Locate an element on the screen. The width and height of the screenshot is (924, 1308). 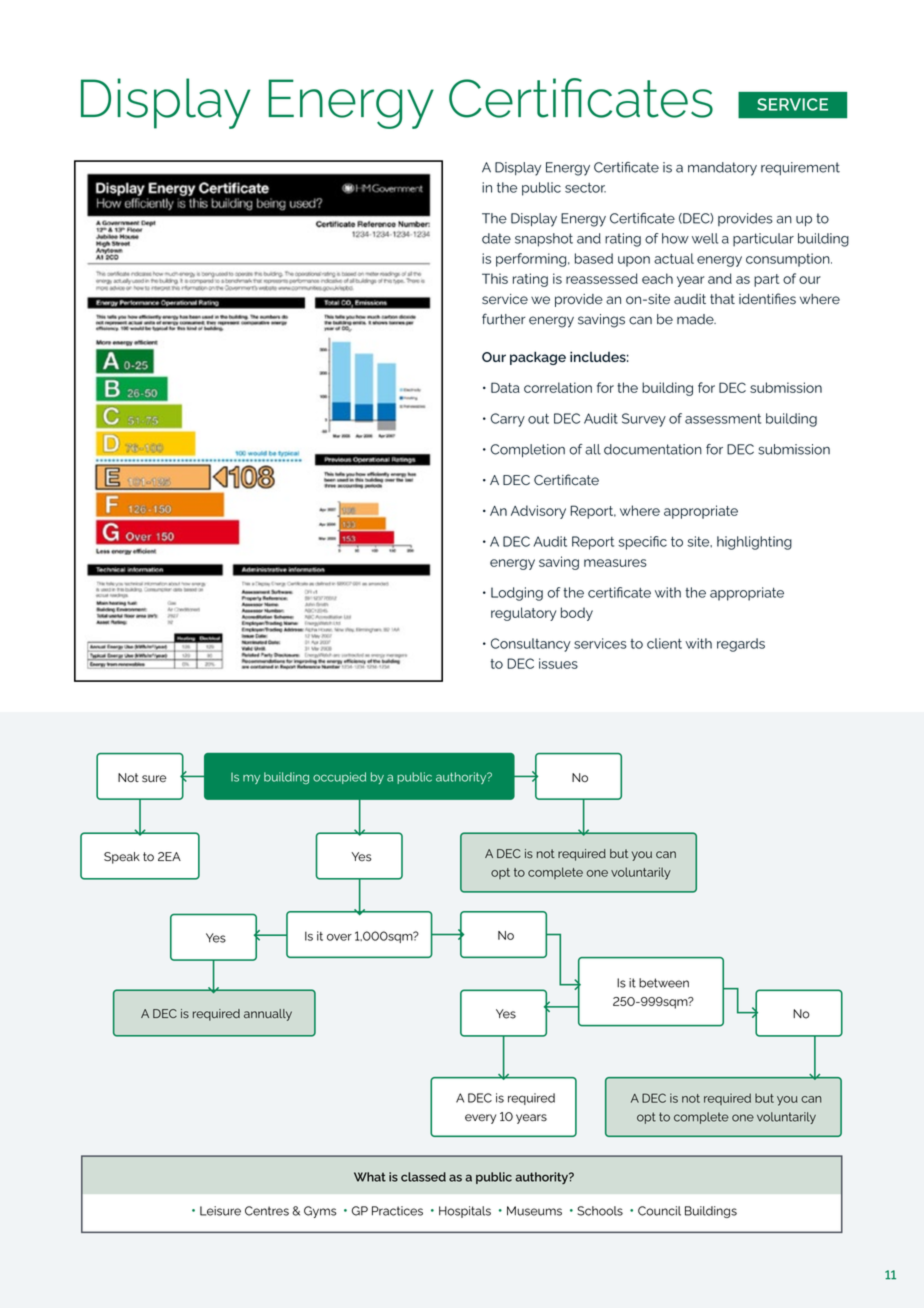
Consultancy is located at coordinates (531, 645).
